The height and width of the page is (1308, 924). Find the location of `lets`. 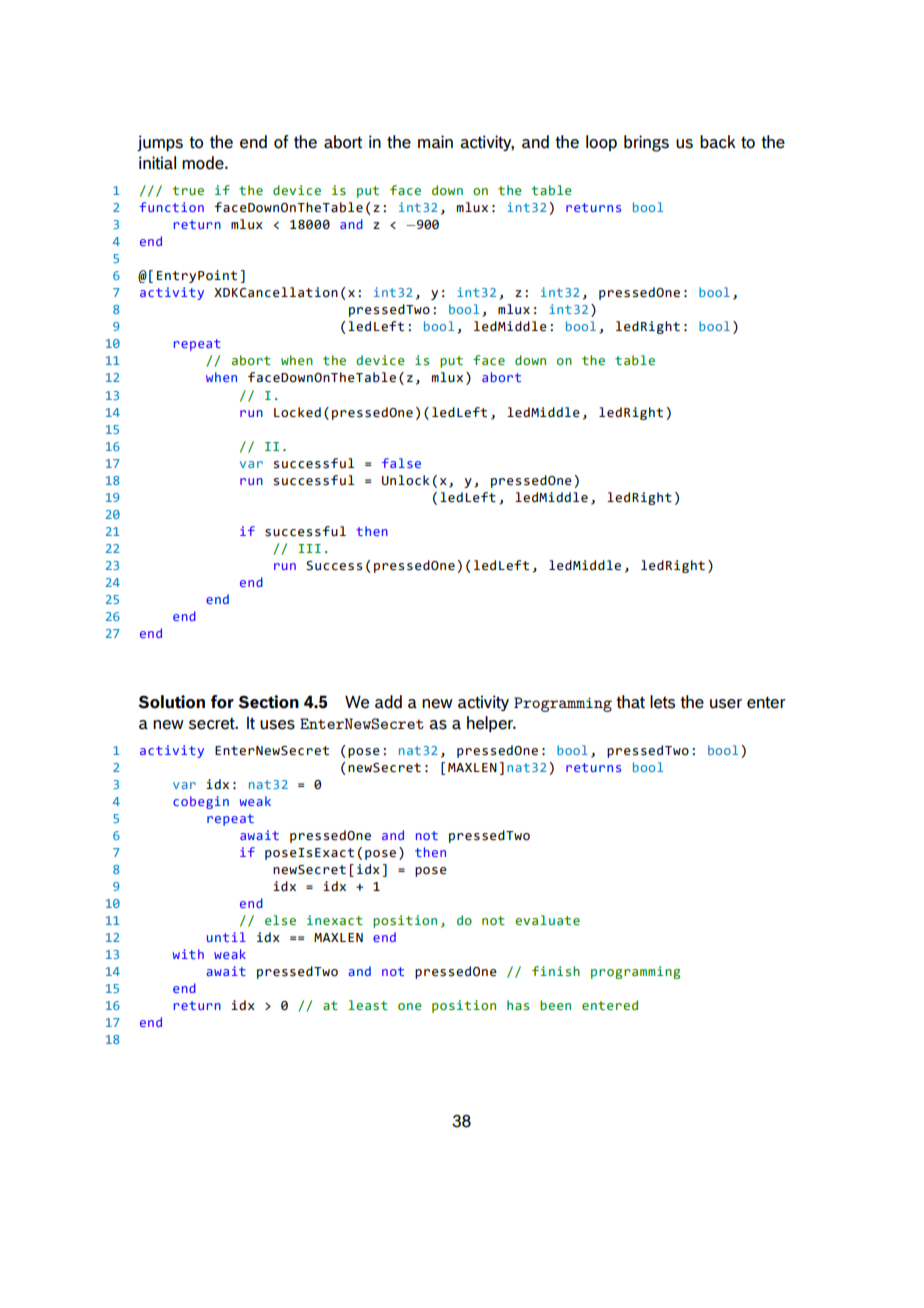

lets is located at coordinates (662, 702).
